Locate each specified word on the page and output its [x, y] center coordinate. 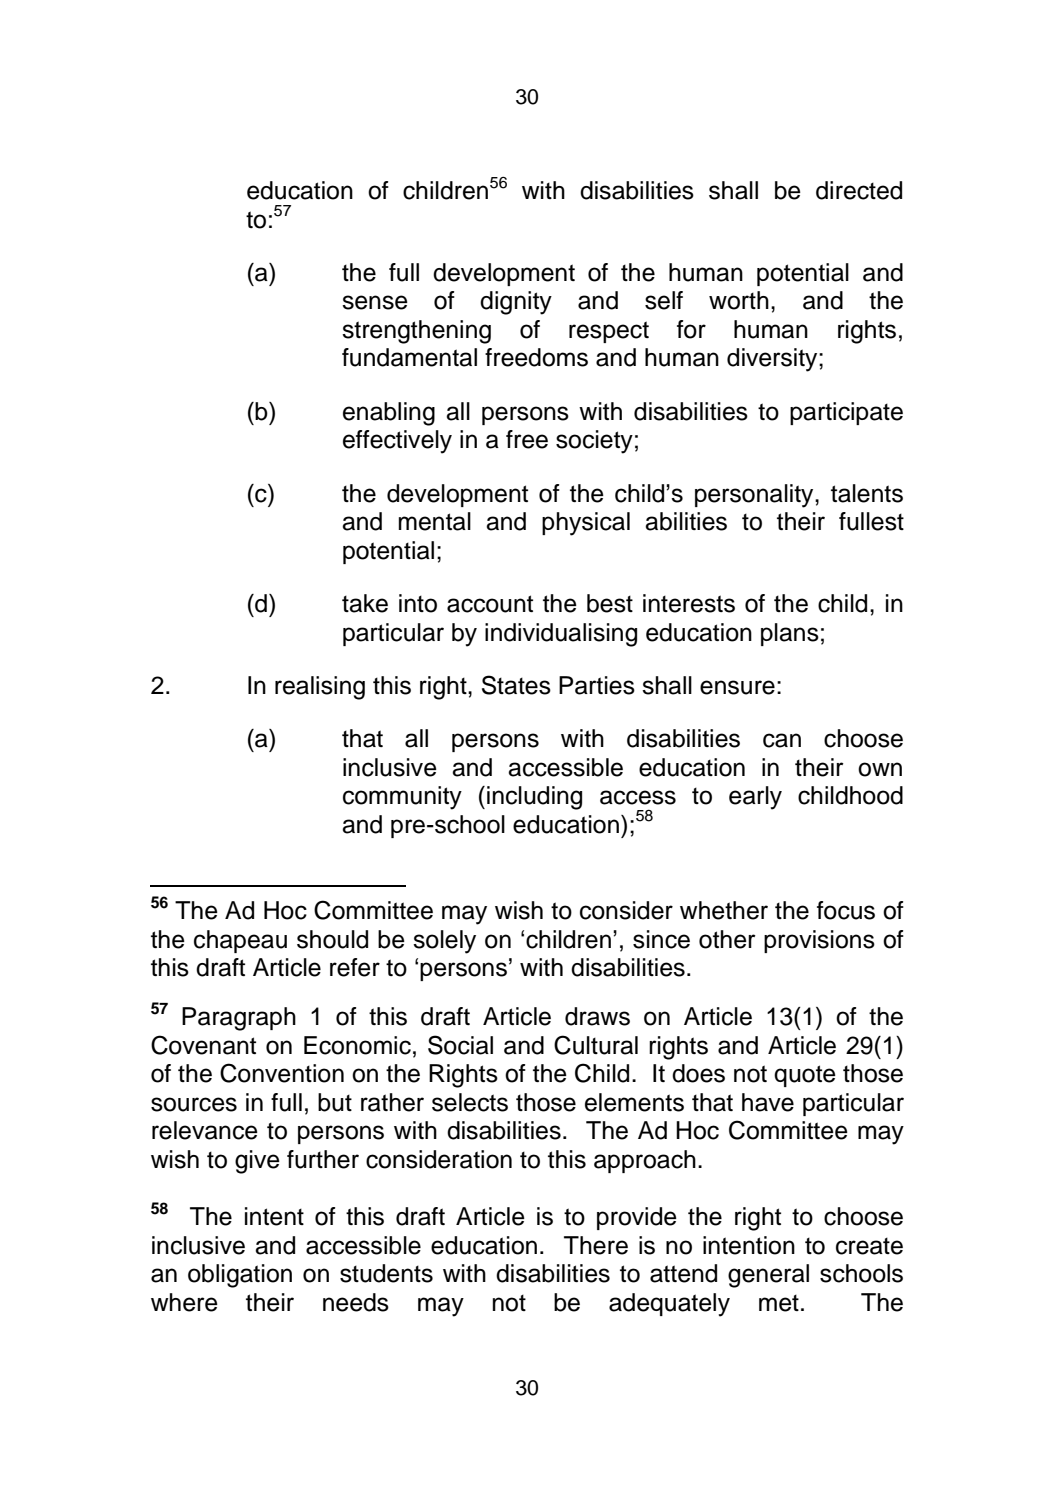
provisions [819, 941]
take [365, 603]
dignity [516, 303]
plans [790, 634]
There [596, 1245]
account [490, 604]
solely [444, 942]
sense [375, 302]
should [332, 939]
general [768, 1276]
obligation [240, 1276]
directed [859, 190]
